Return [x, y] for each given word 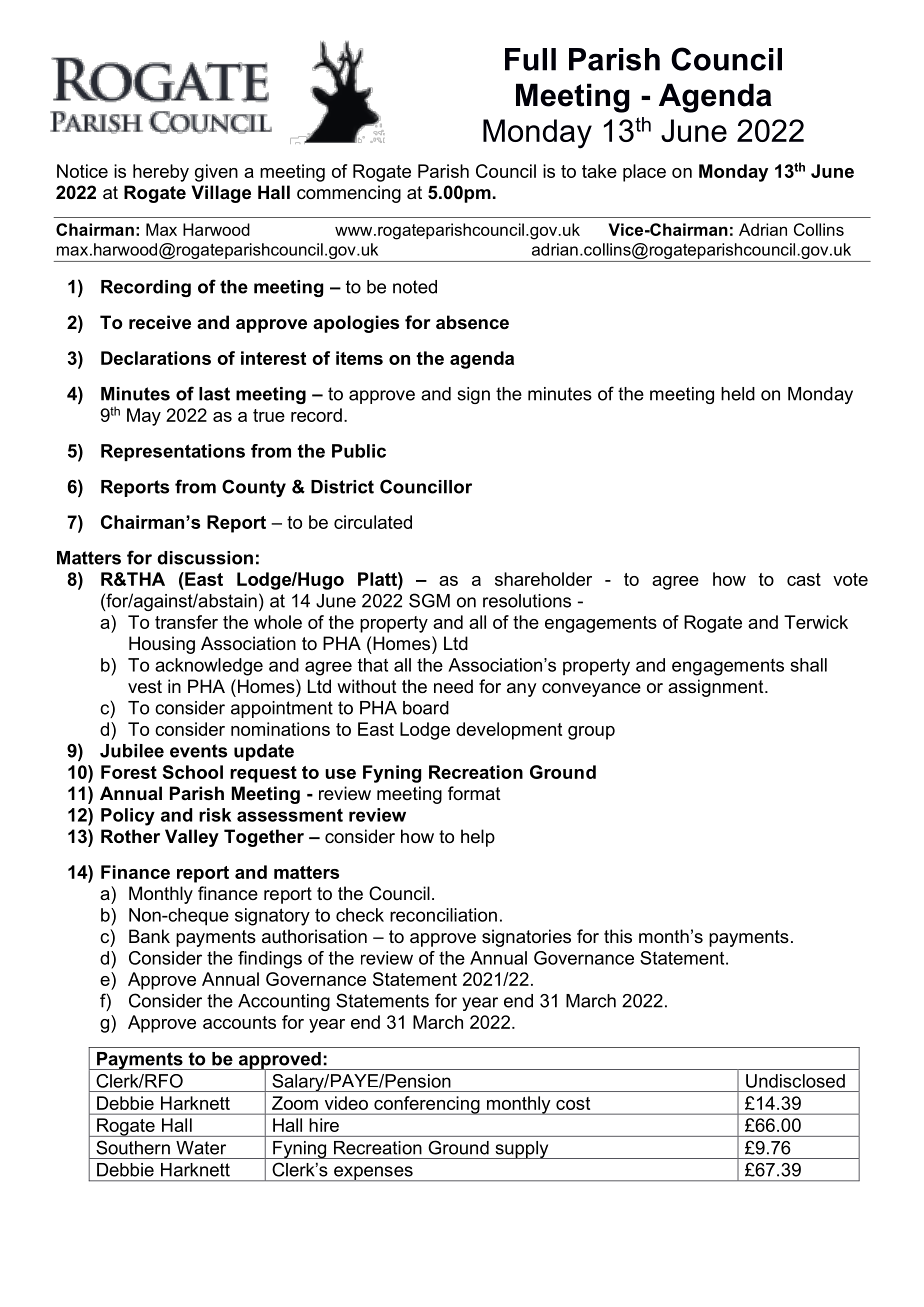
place [644, 173]
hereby [161, 173]
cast [804, 579]
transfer [186, 622]
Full [530, 59]
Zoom [295, 1103]
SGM [429, 600]
